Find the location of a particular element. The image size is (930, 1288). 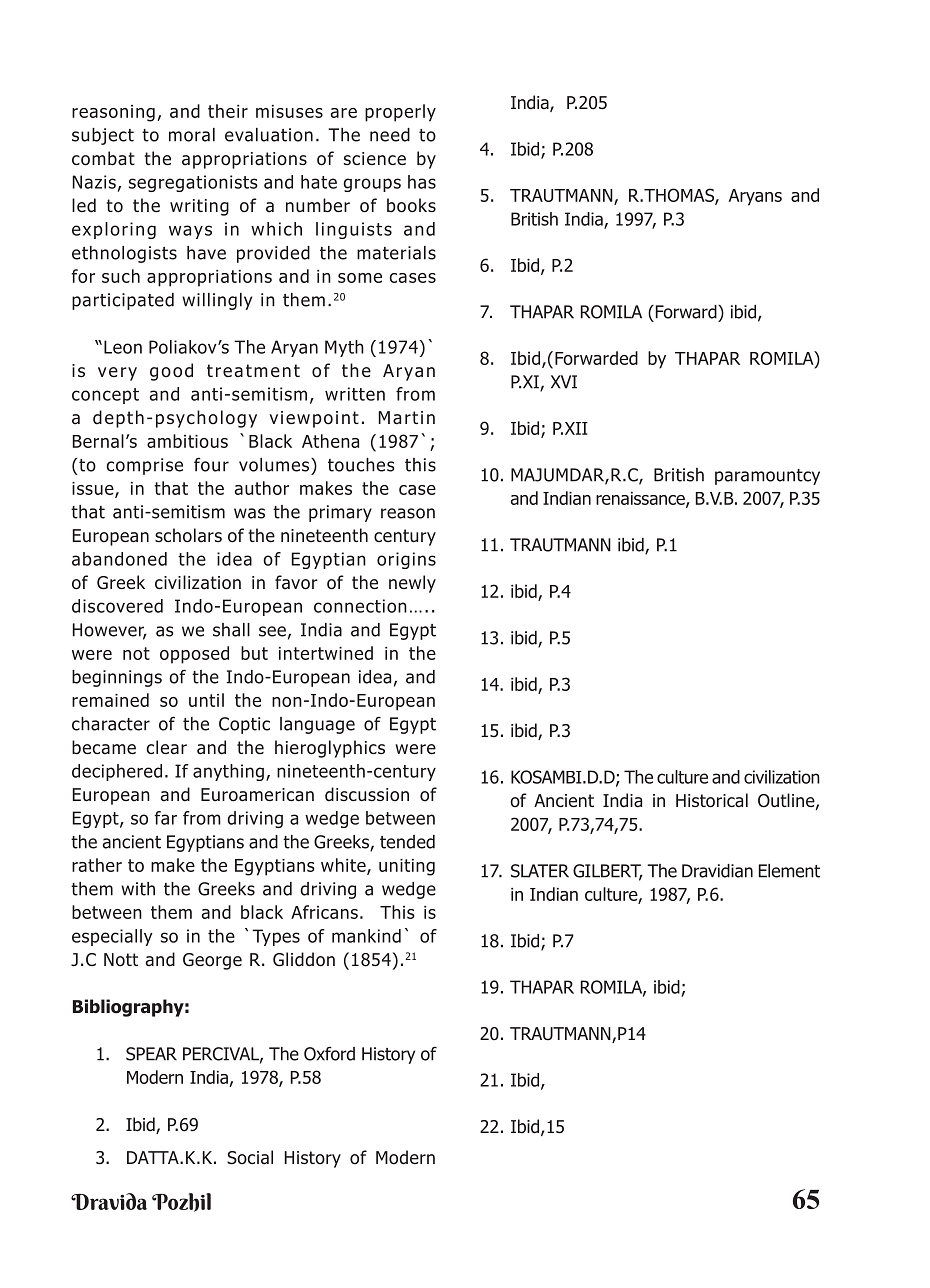

opposed is located at coordinates (194, 655).
